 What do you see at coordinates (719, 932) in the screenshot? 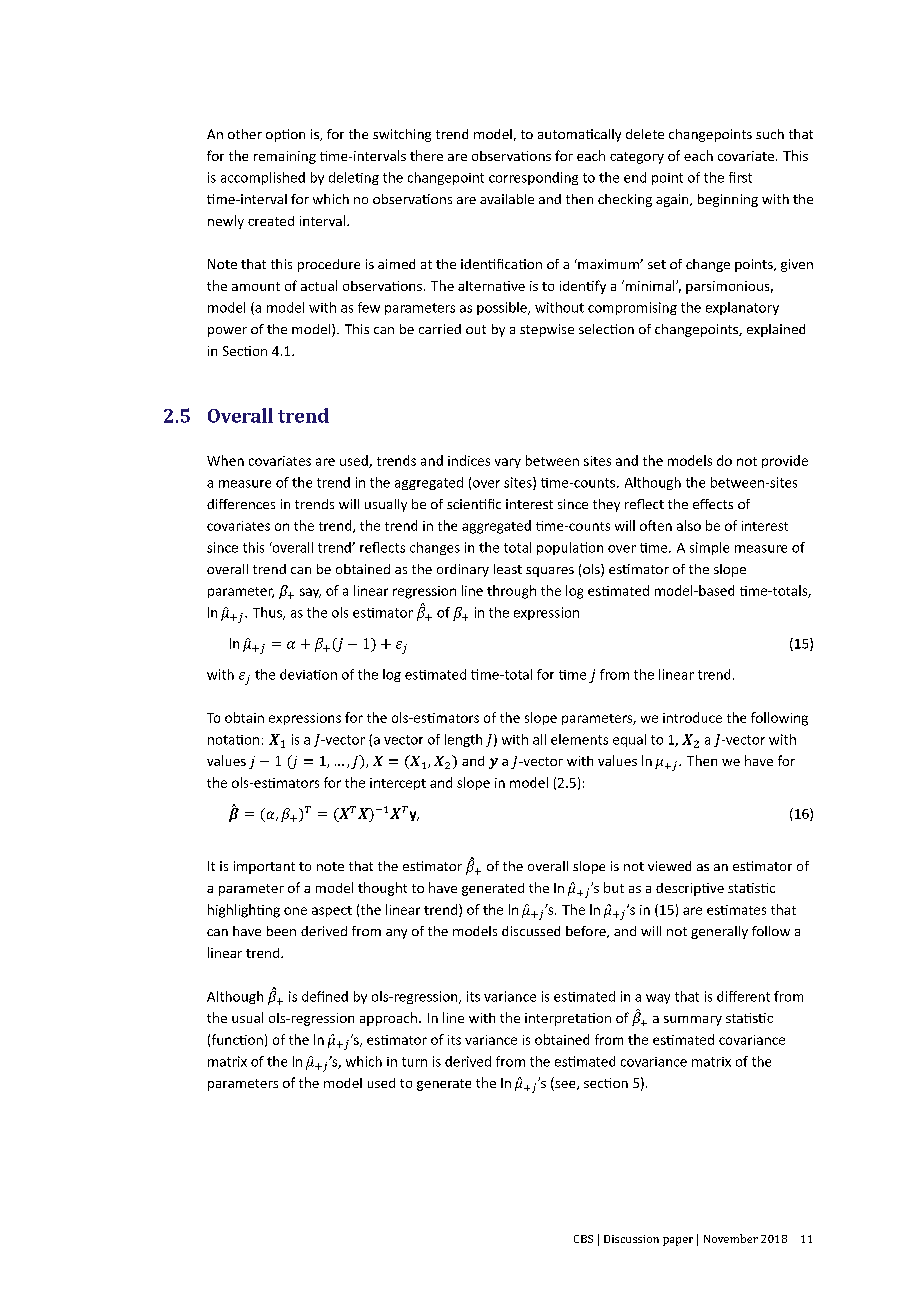
I see `generally` at bounding box center [719, 932].
